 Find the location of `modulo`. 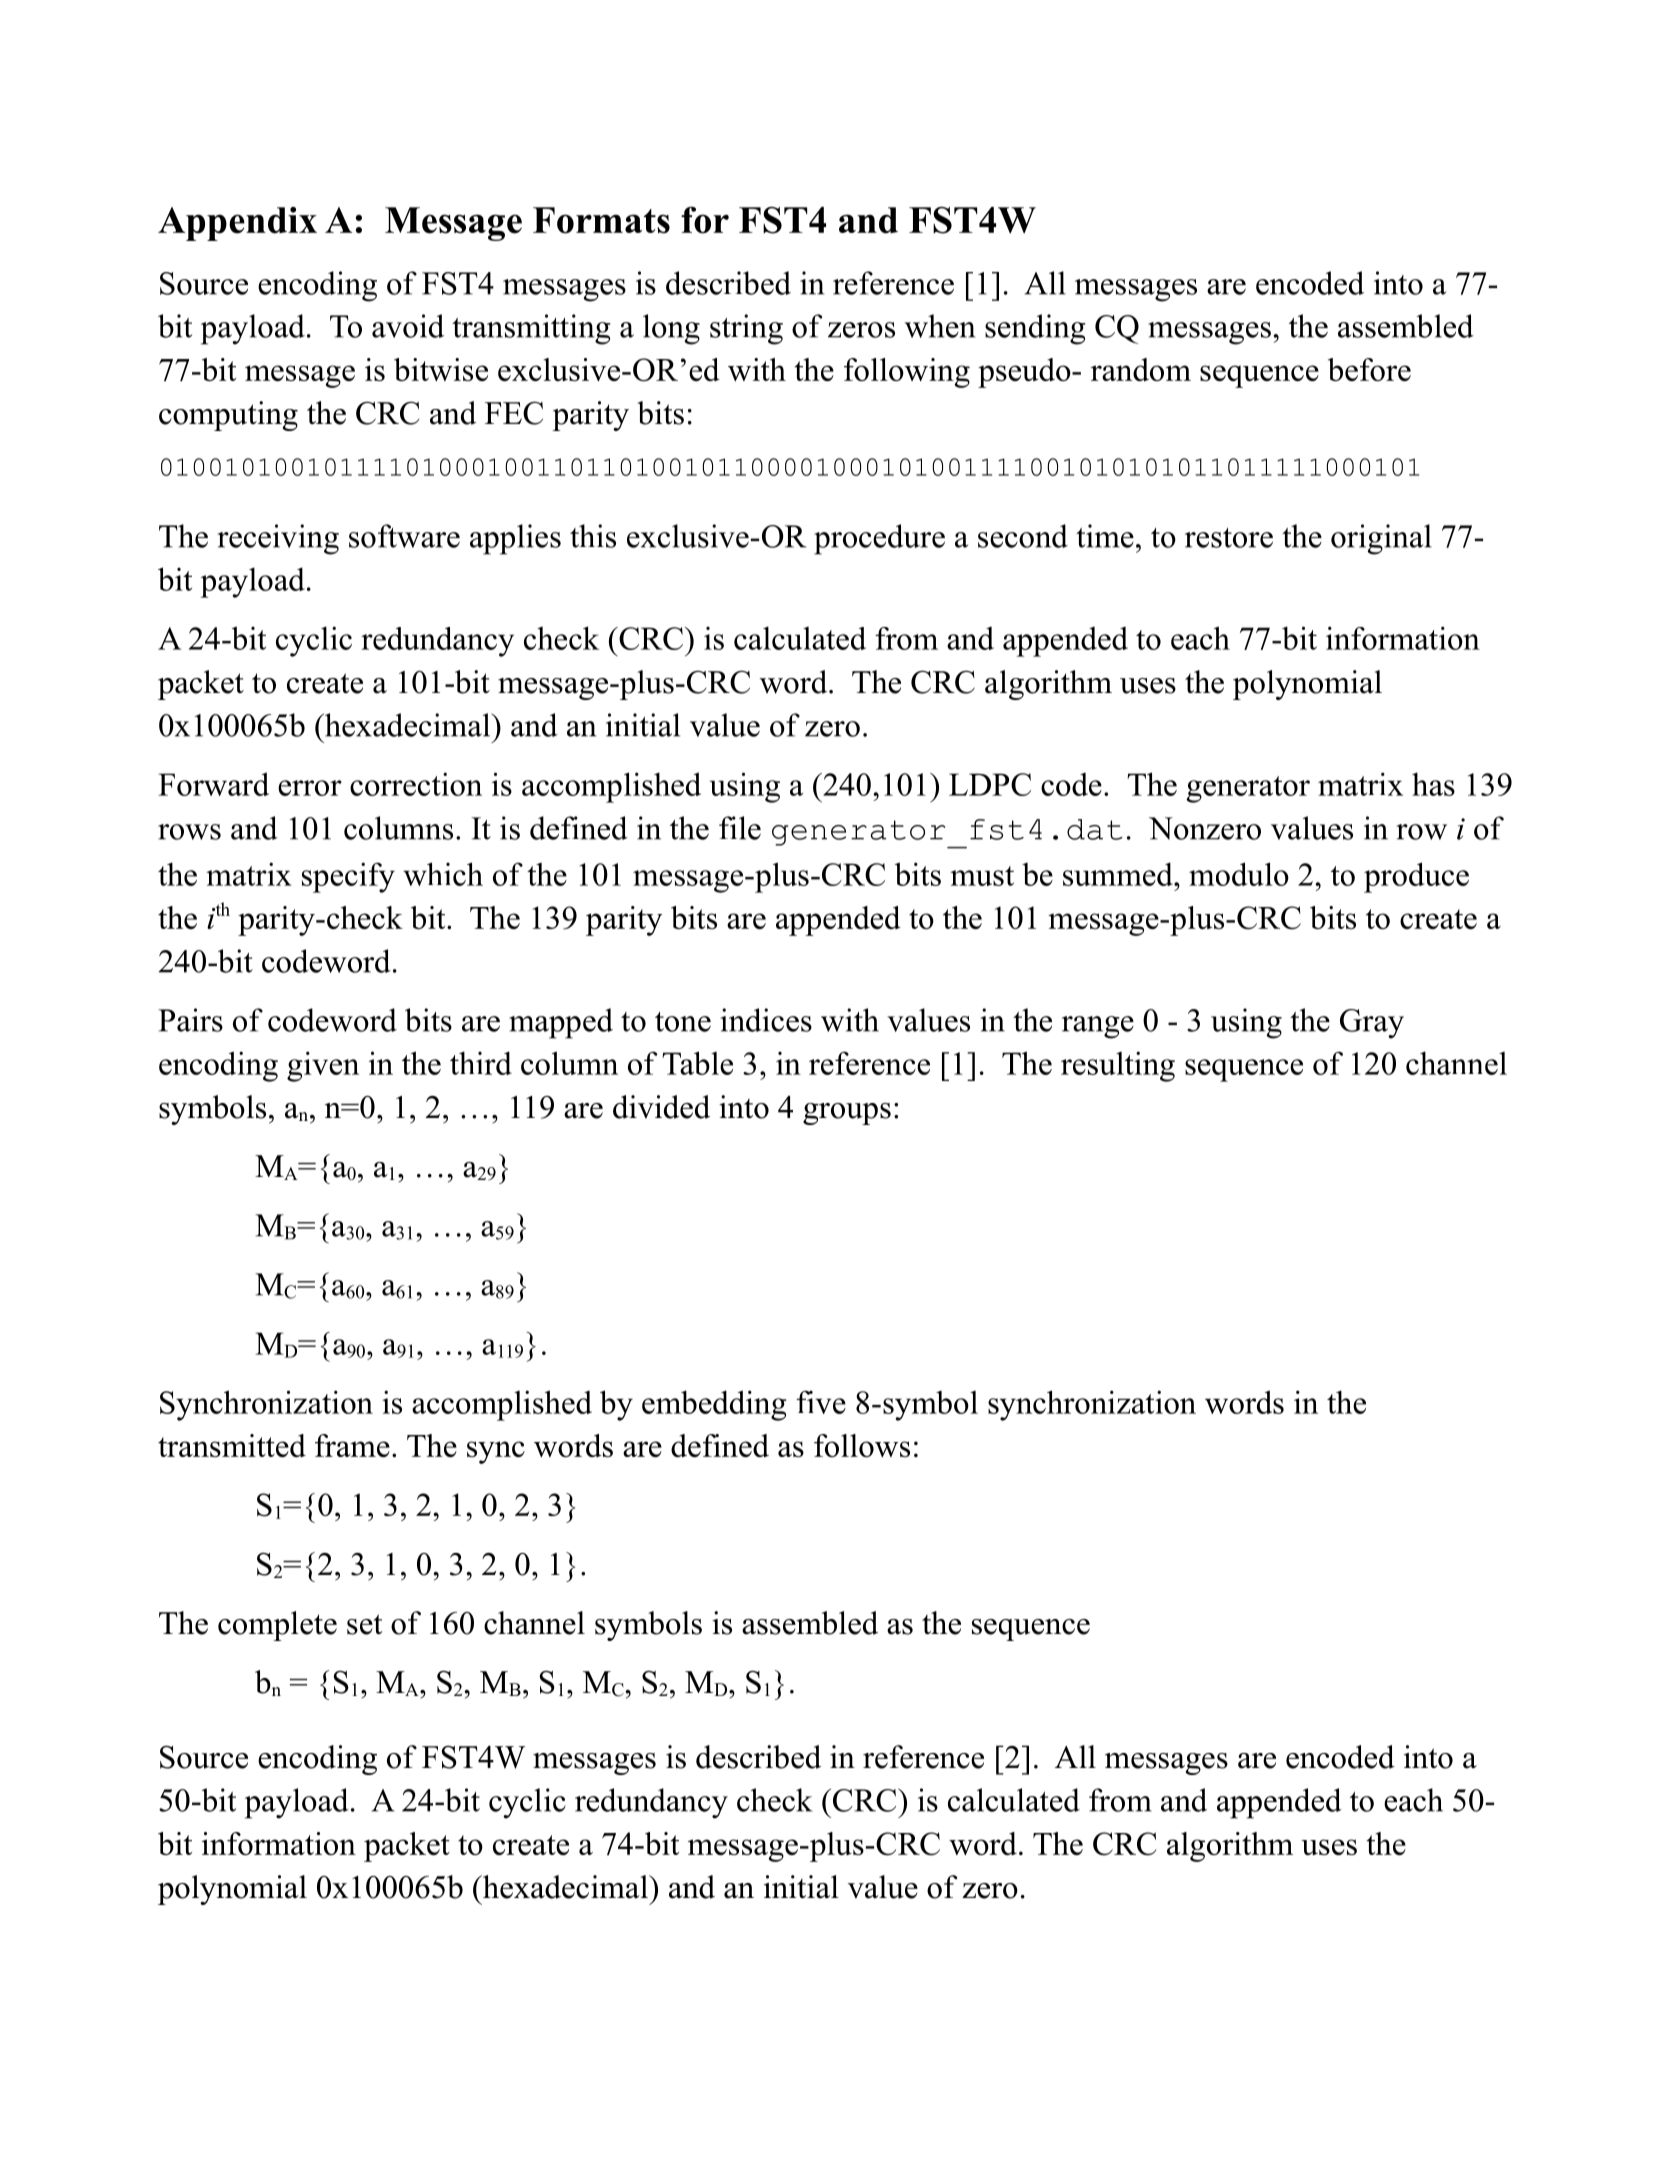

modulo is located at coordinates (1239, 874).
